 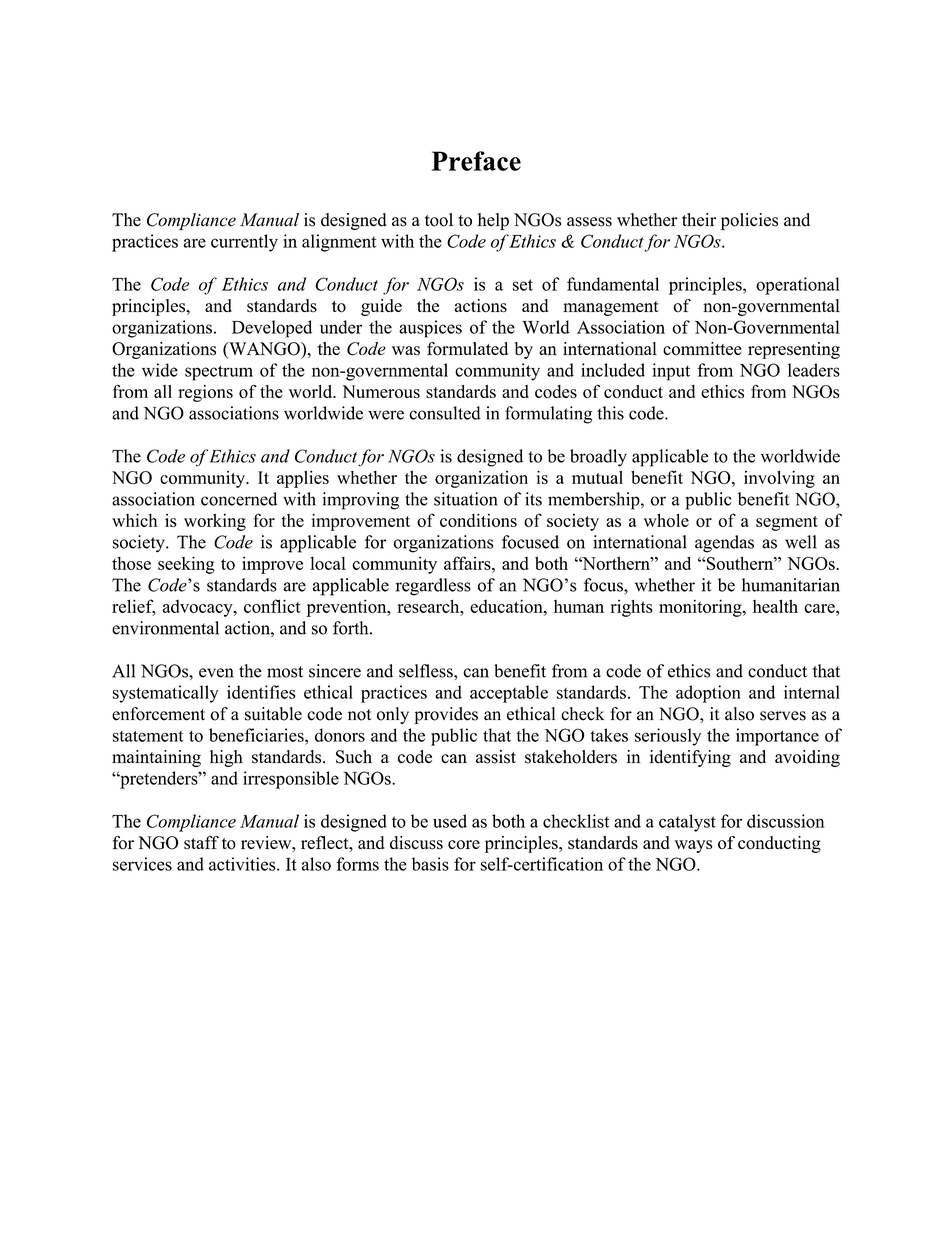 I want to click on currently, so click(x=244, y=243).
